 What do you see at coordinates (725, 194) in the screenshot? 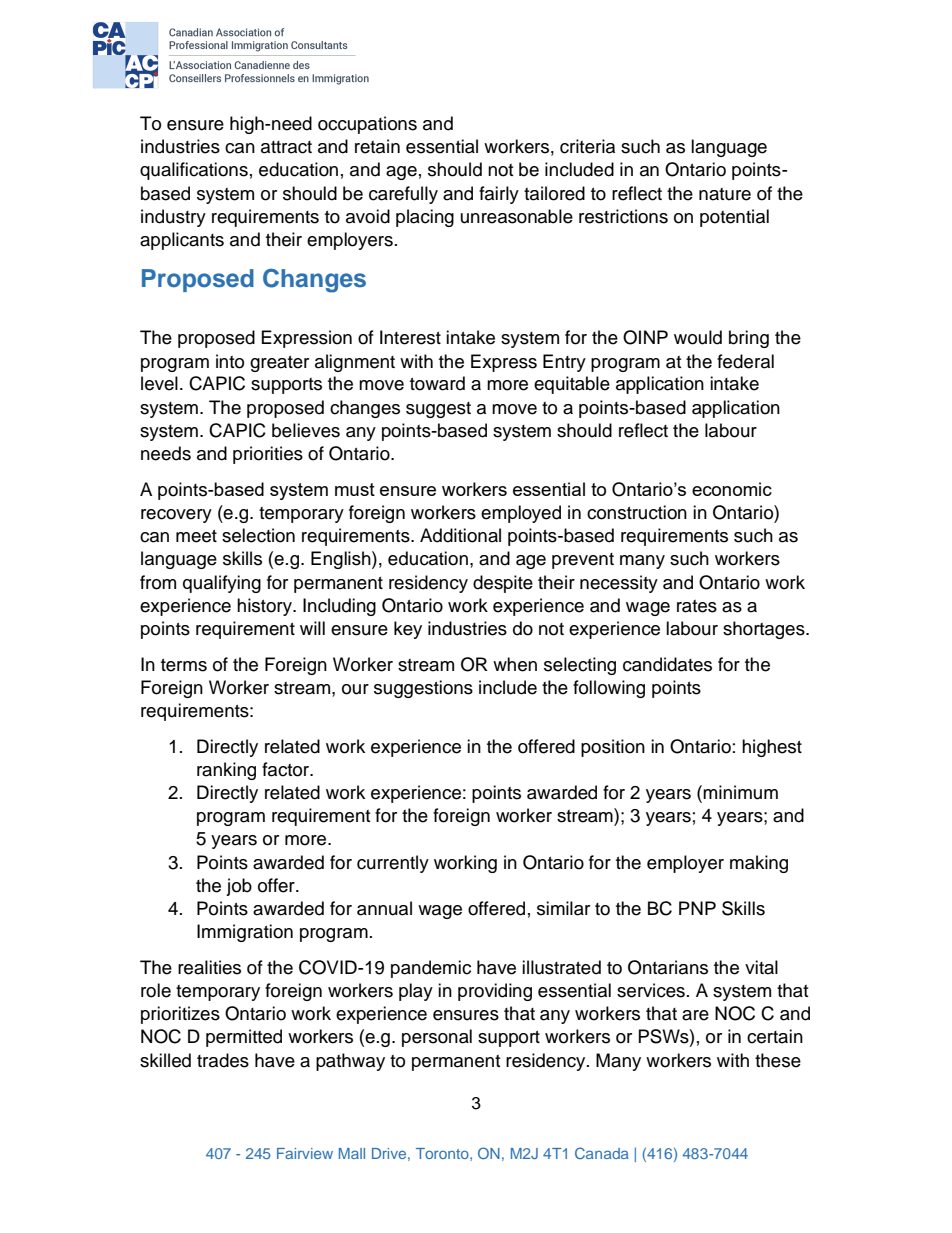
I see `nature` at bounding box center [725, 194].
